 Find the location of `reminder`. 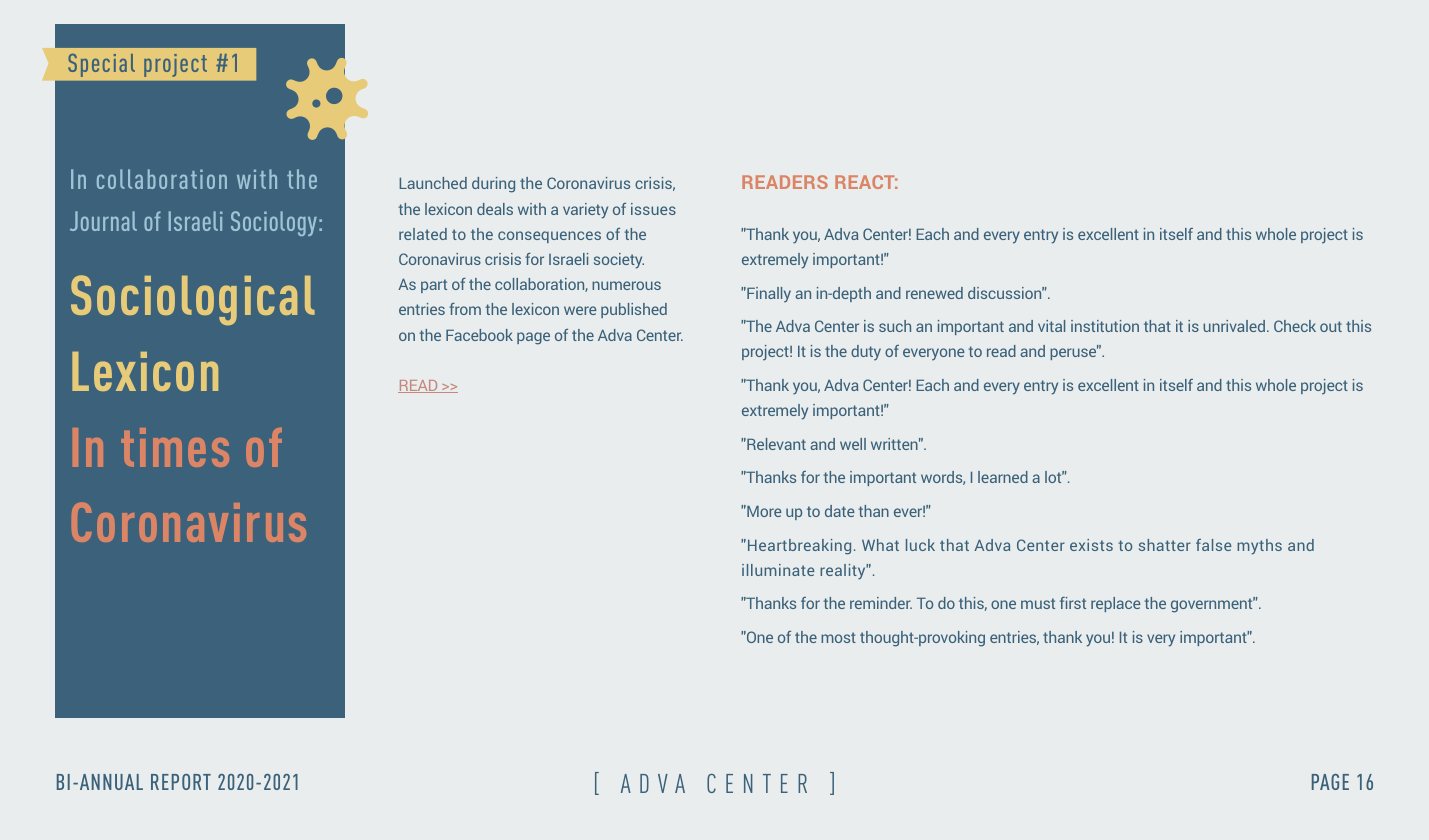

reminder is located at coordinates (881, 603).
